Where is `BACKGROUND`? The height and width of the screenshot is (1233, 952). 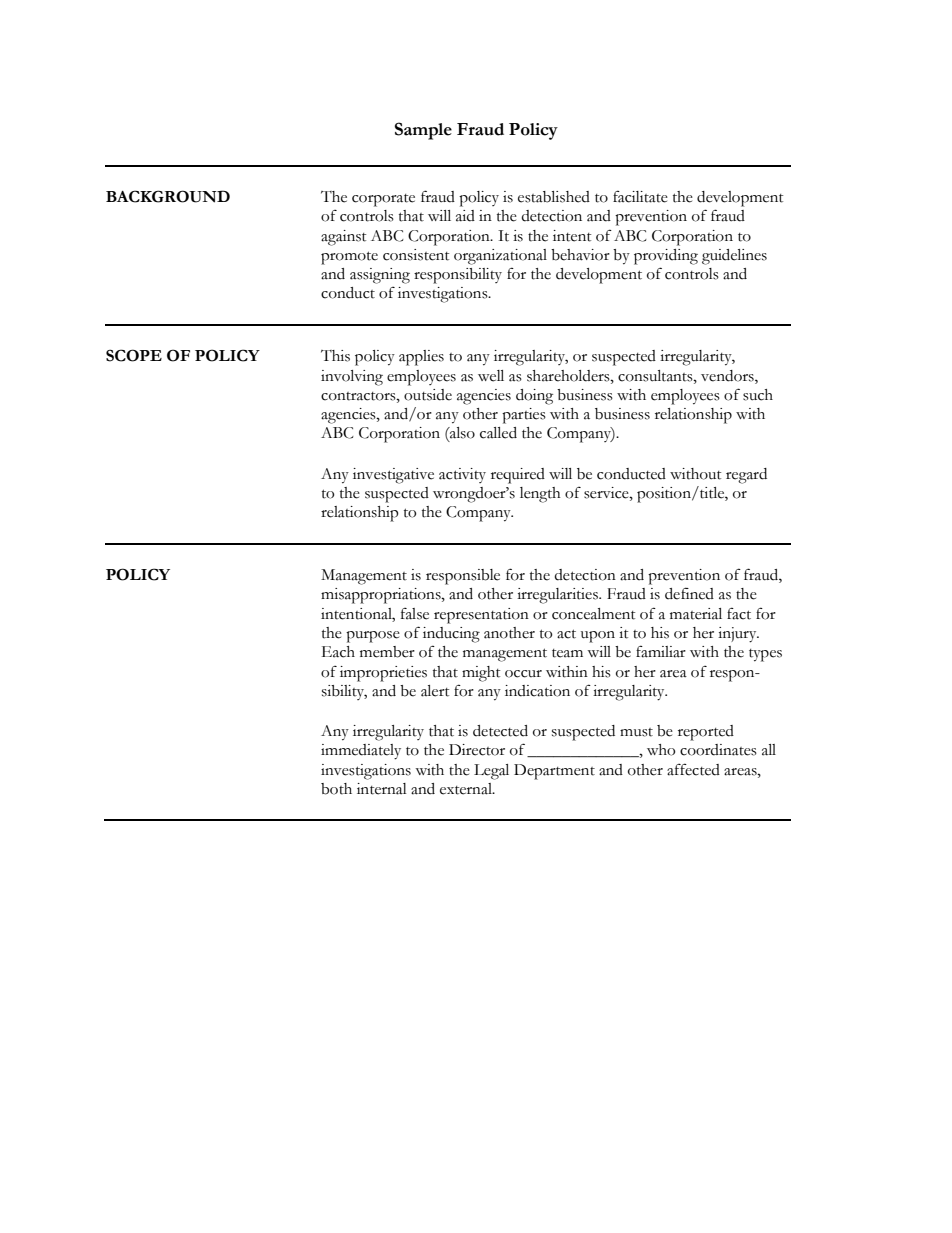
BACKGROUND is located at coordinates (168, 196).
